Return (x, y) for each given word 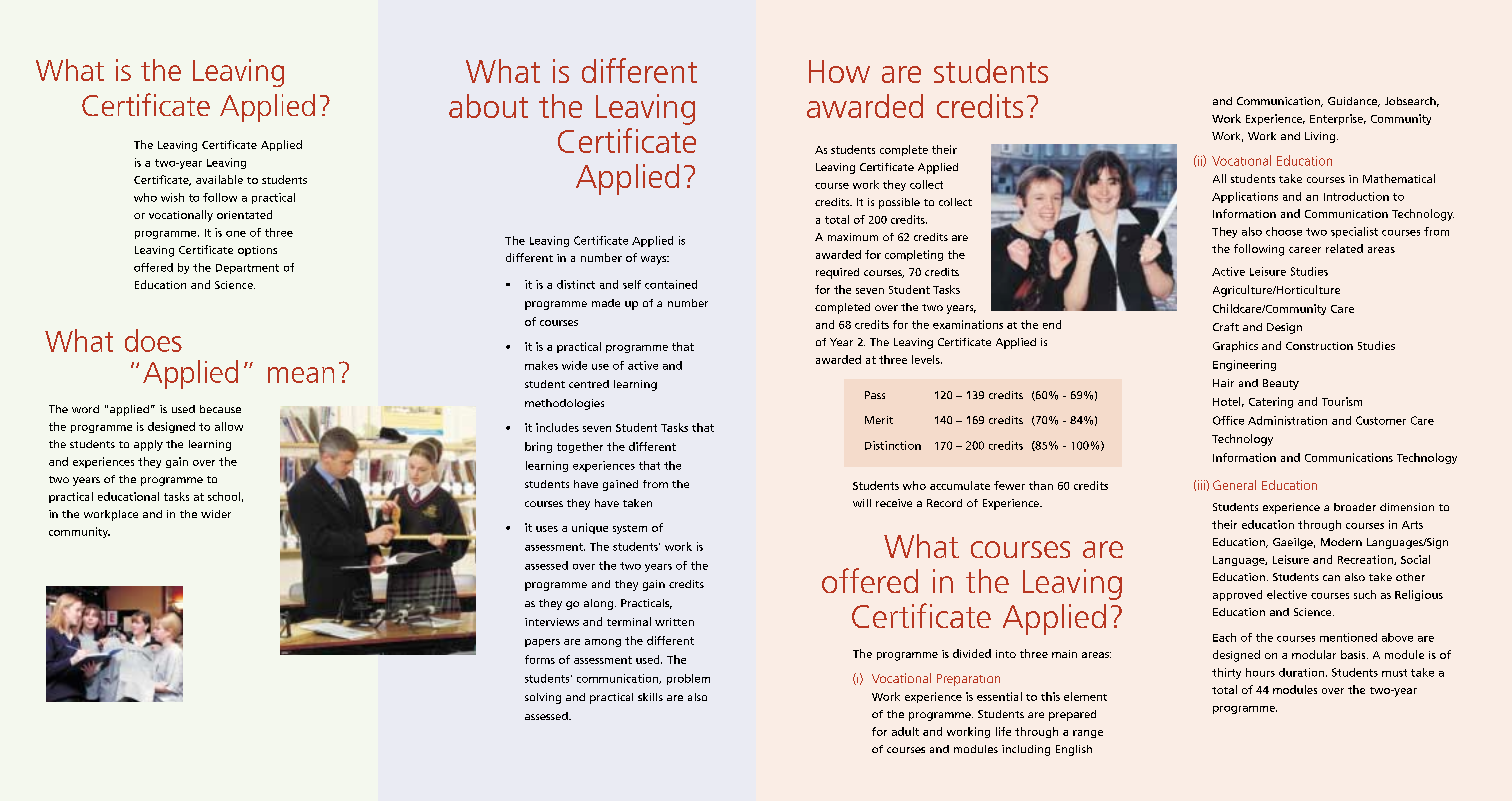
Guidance (1354, 102)
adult (905, 731)
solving (543, 698)
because (220, 409)
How (839, 71)
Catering (1271, 402)
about (488, 106)
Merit (879, 420)
